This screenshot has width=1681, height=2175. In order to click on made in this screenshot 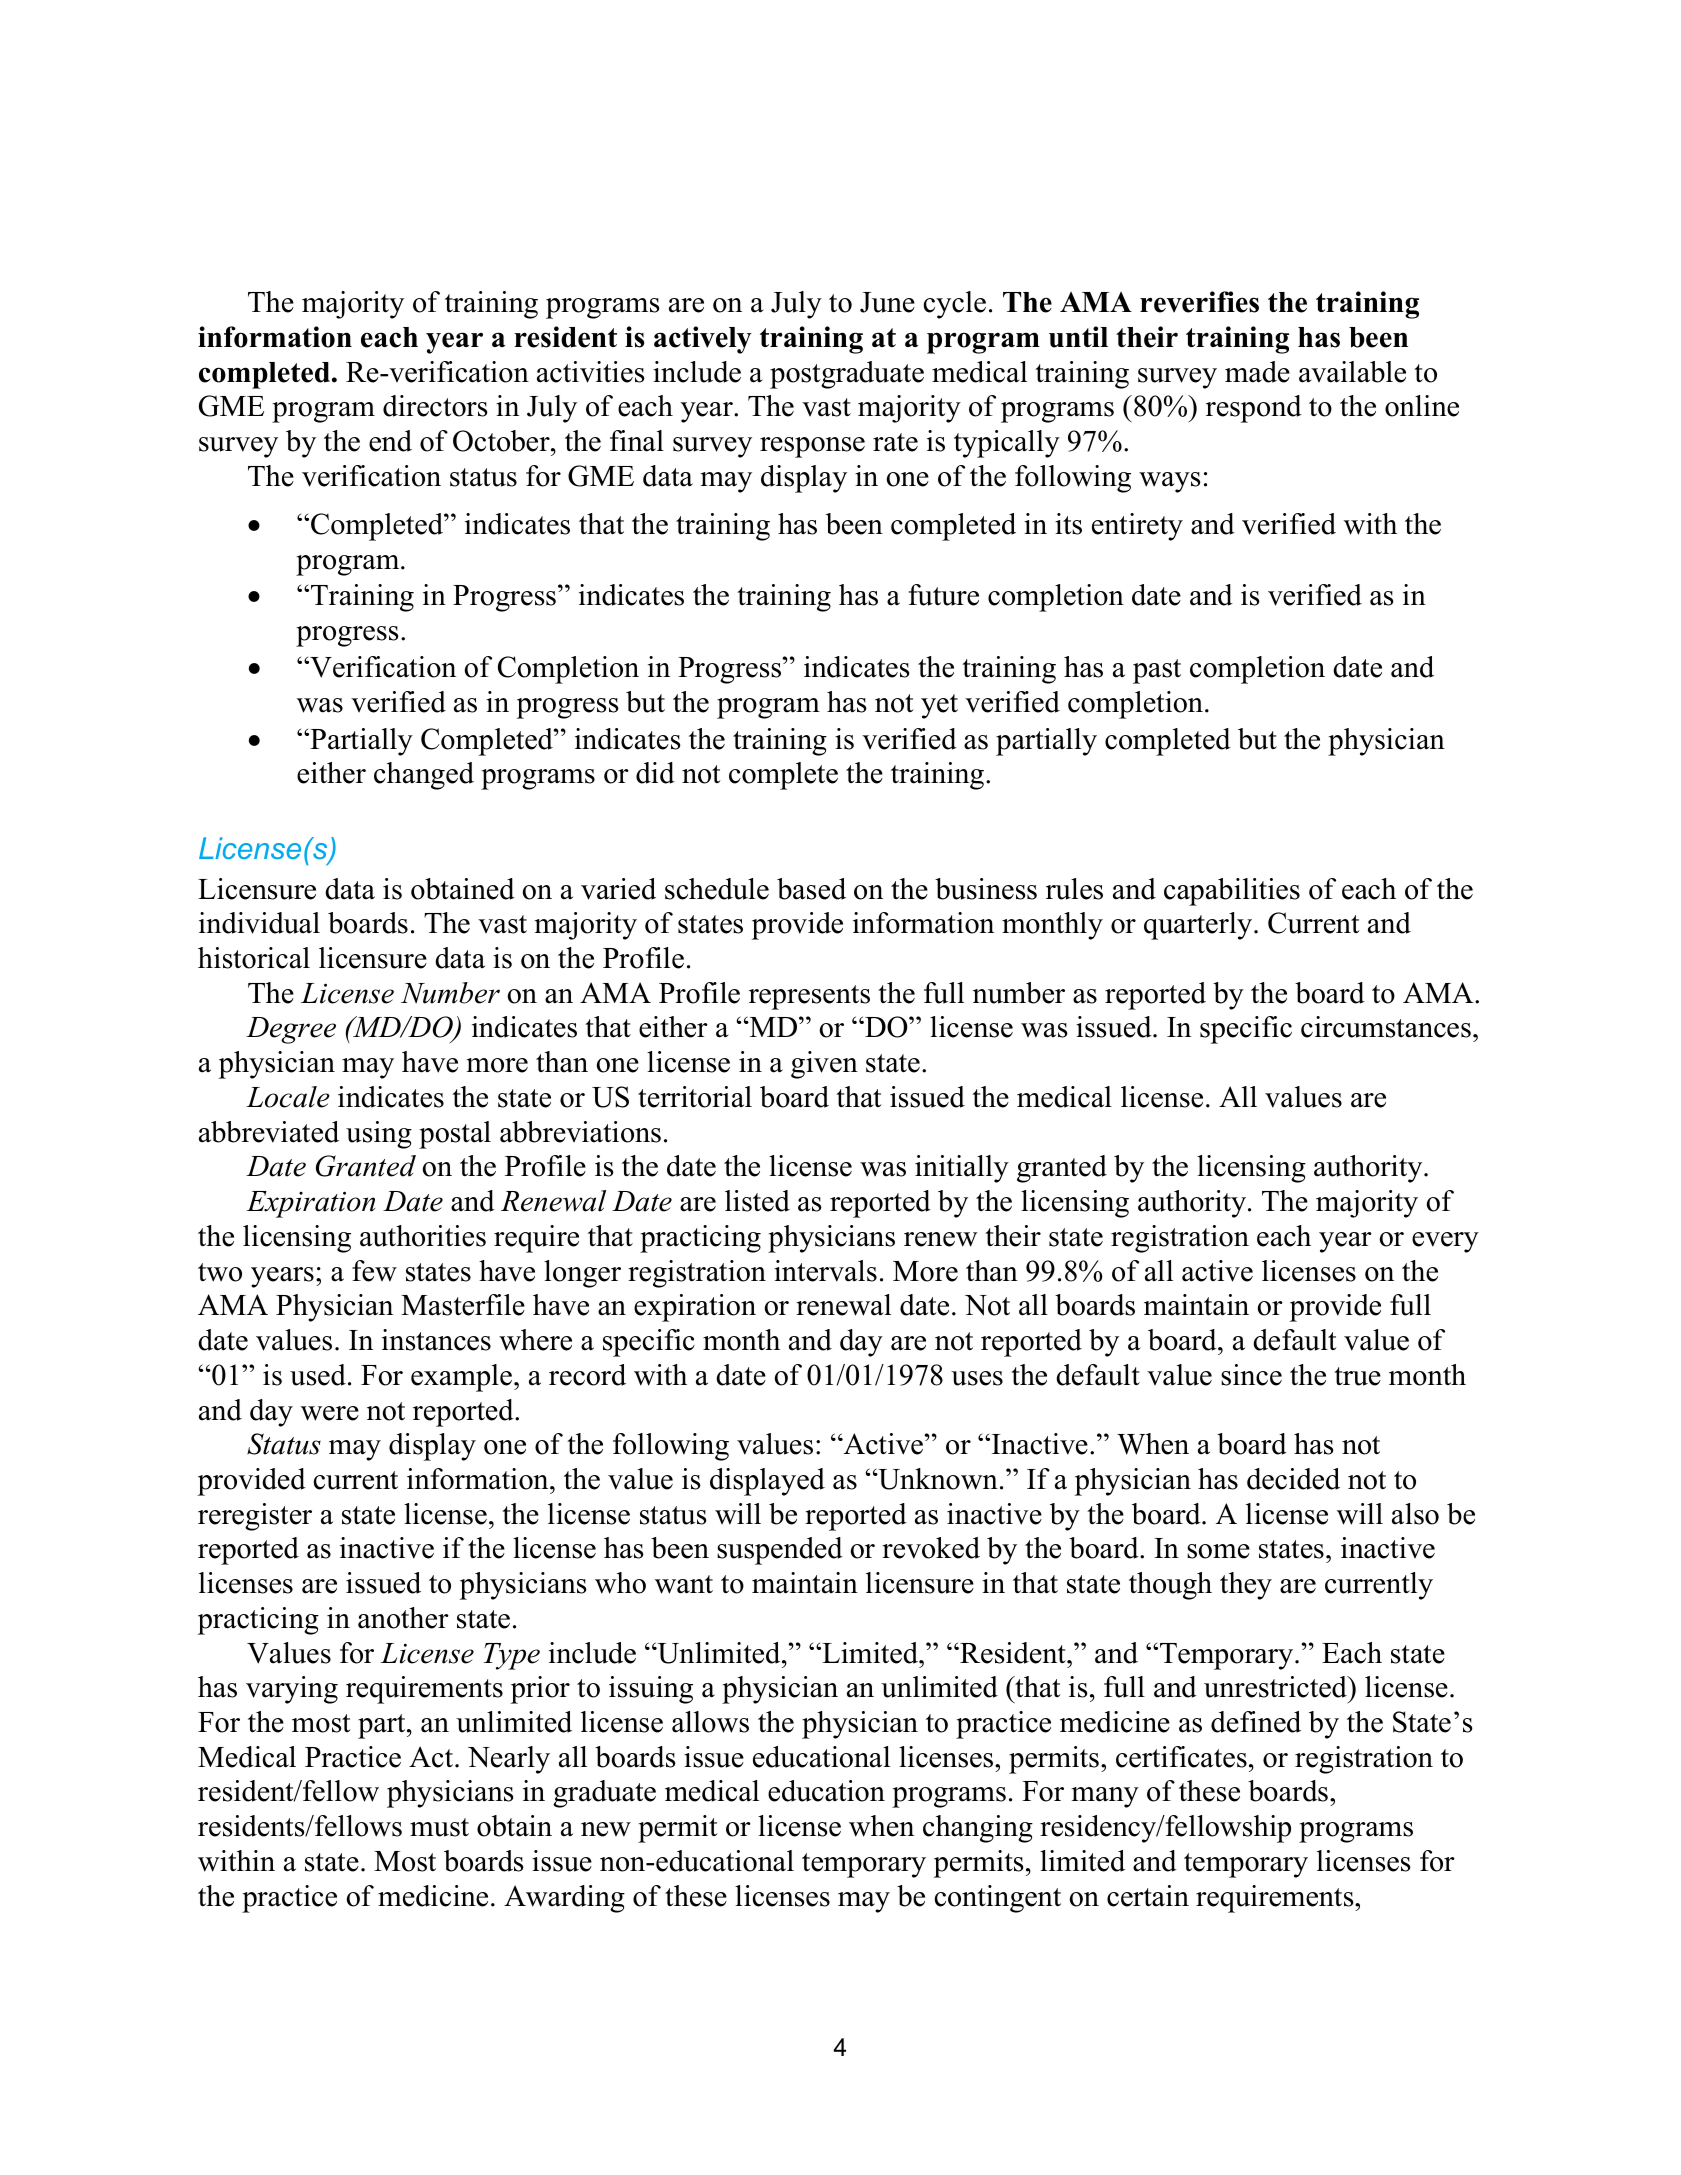, I will do `click(1257, 372)`.
